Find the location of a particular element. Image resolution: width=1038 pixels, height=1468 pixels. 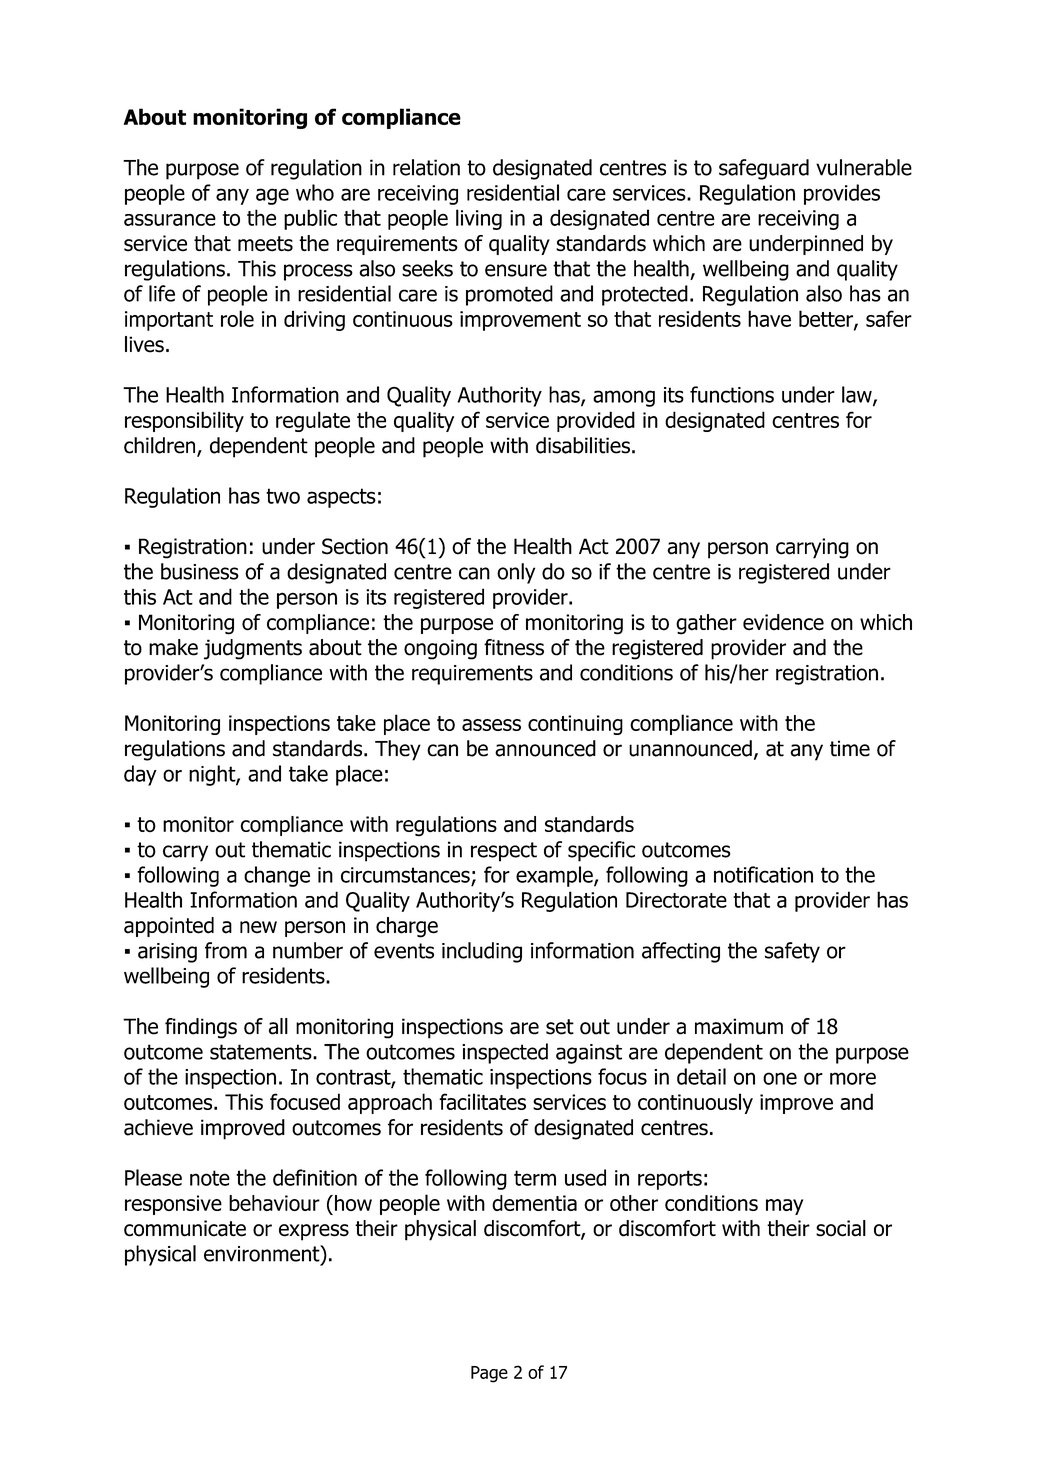

environment is located at coordinates (263, 1254).
